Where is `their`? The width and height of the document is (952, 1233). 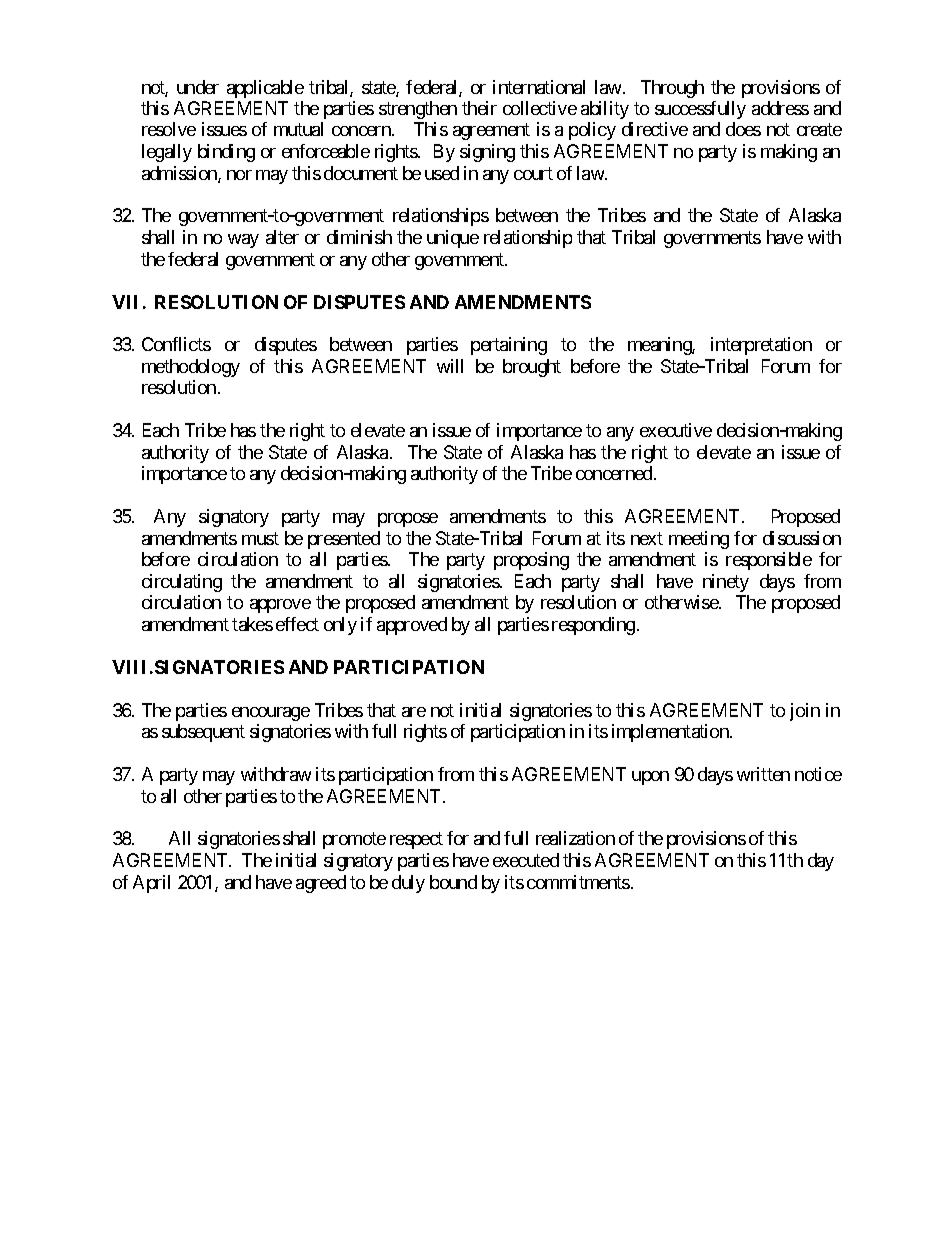 their is located at coordinates (479, 108).
